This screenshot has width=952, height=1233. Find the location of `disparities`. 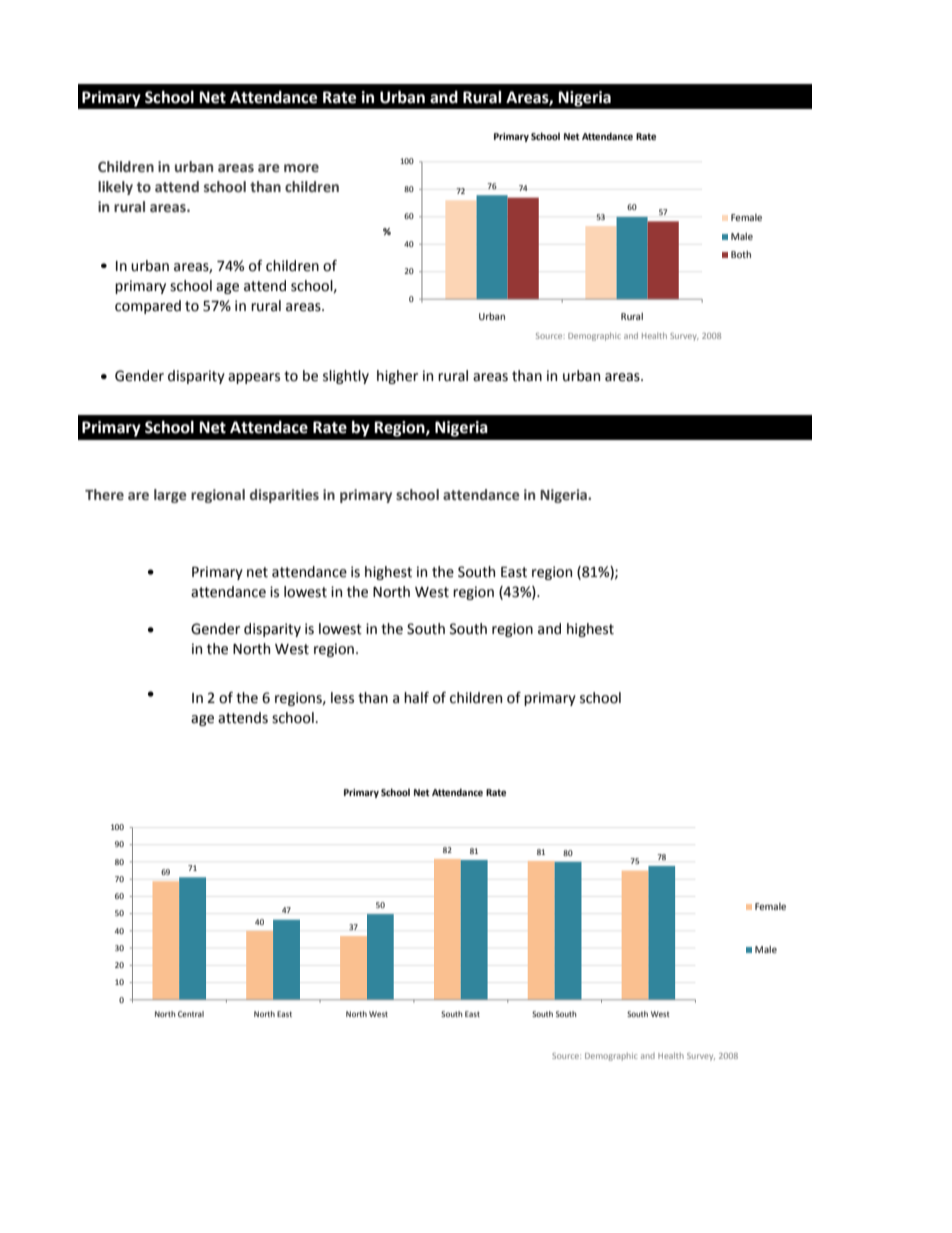

disparities is located at coordinates (284, 496).
